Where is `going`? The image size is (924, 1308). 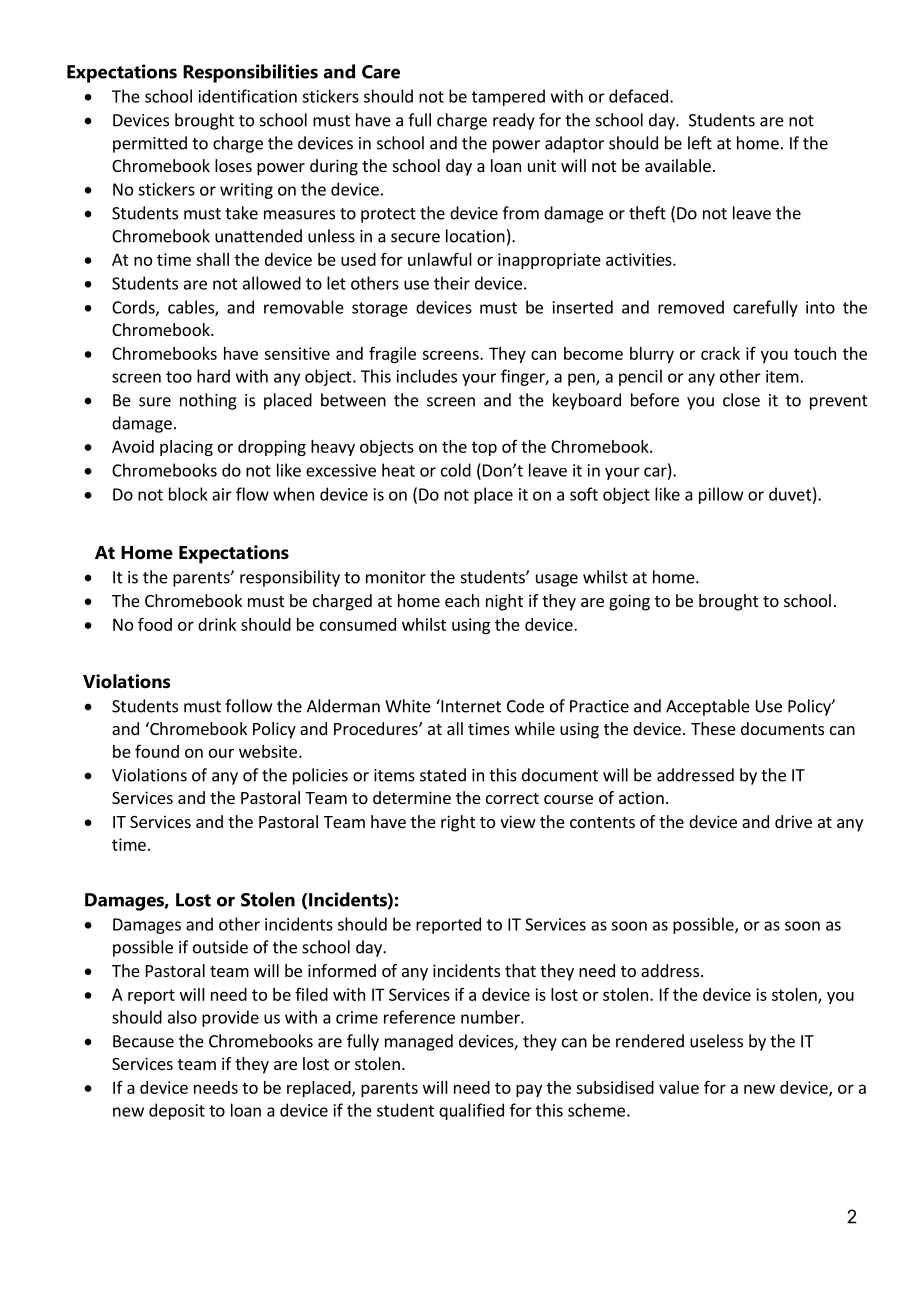 going is located at coordinates (629, 602).
